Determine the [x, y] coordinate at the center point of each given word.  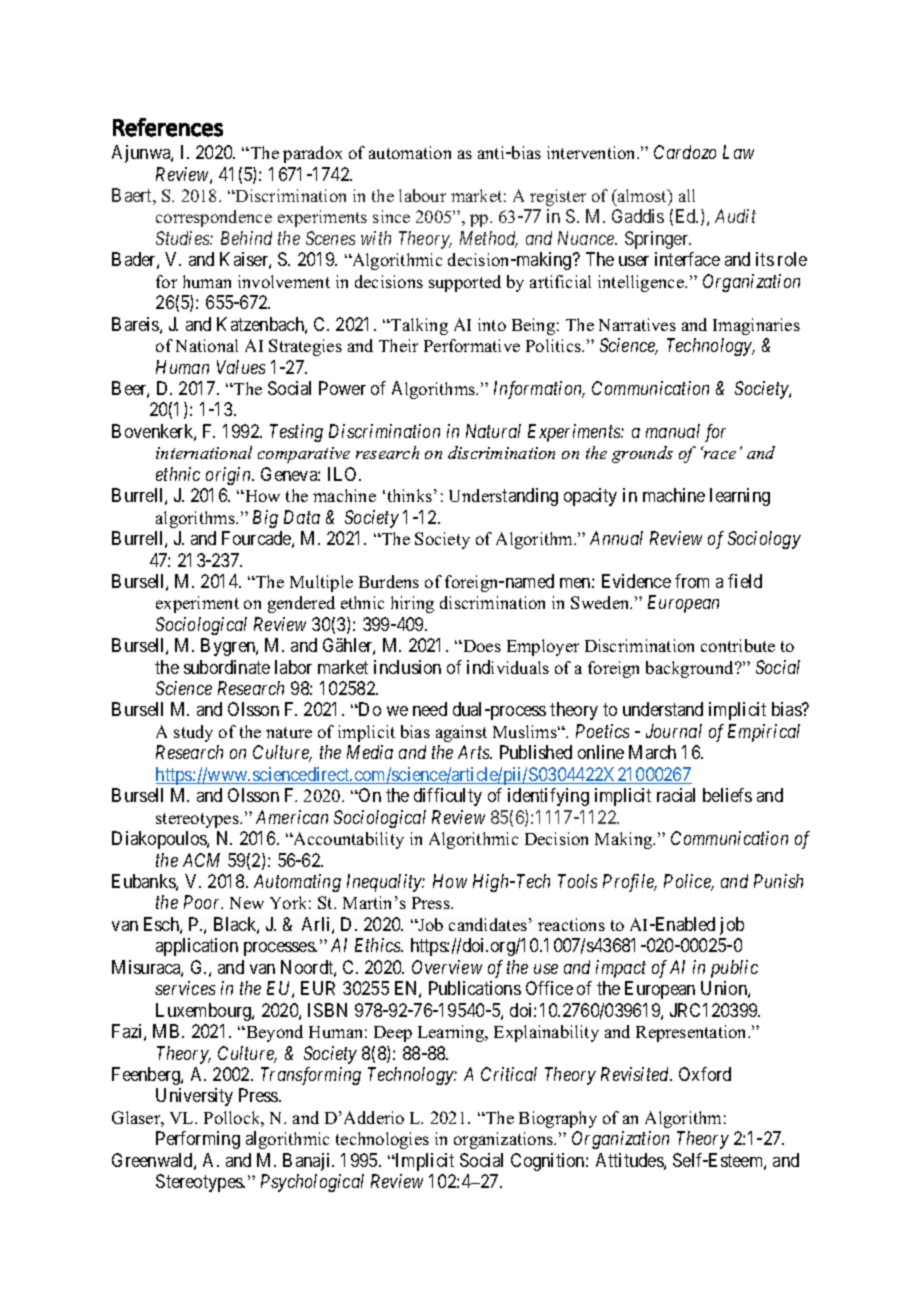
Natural [493, 431]
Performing [198, 1140]
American [292, 817]
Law [738, 152]
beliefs [727, 795]
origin [229, 476]
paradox [312, 154]
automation [410, 152]
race [718, 454]
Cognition [549, 1162]
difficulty [448, 797]
